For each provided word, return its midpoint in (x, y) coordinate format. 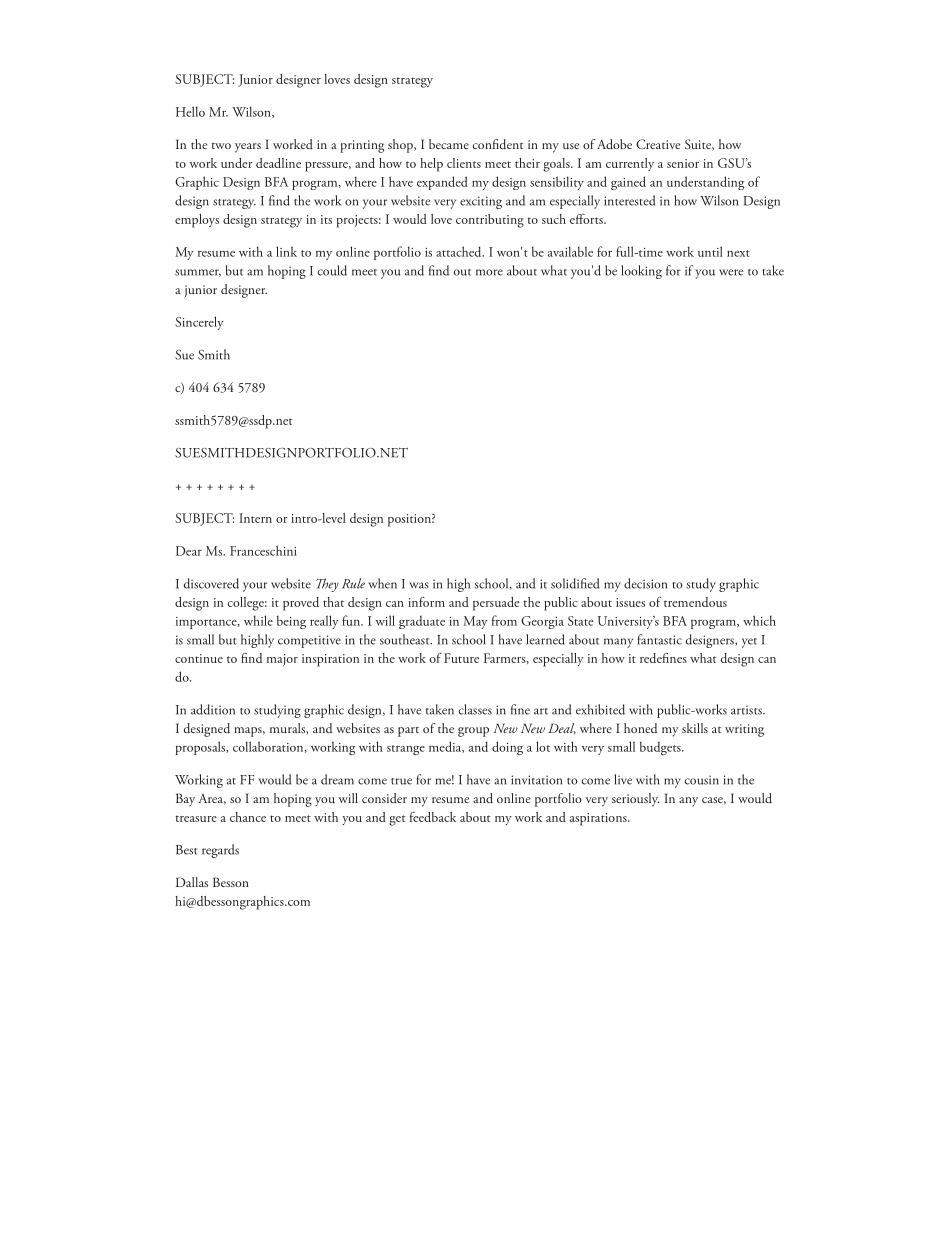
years (248, 148)
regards (220, 851)
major (282, 660)
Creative (658, 144)
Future (461, 658)
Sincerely (199, 323)
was (419, 585)
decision (645, 583)
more (489, 272)
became (449, 144)
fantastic (659, 639)
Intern (255, 518)
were (731, 272)
